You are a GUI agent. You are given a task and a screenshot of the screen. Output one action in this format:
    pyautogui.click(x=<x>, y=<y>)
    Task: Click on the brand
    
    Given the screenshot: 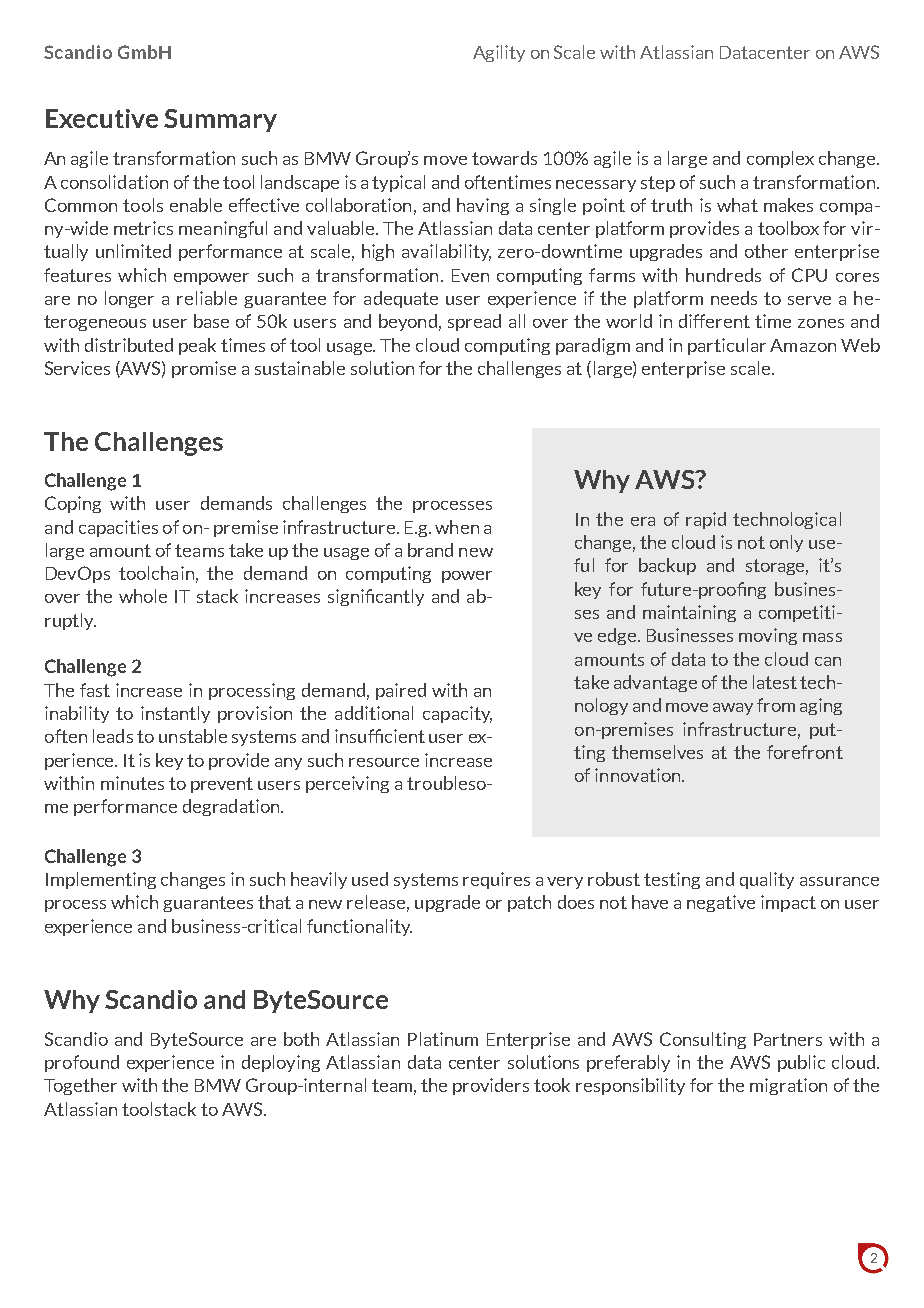 What is the action you would take?
    pyautogui.click(x=430, y=550)
